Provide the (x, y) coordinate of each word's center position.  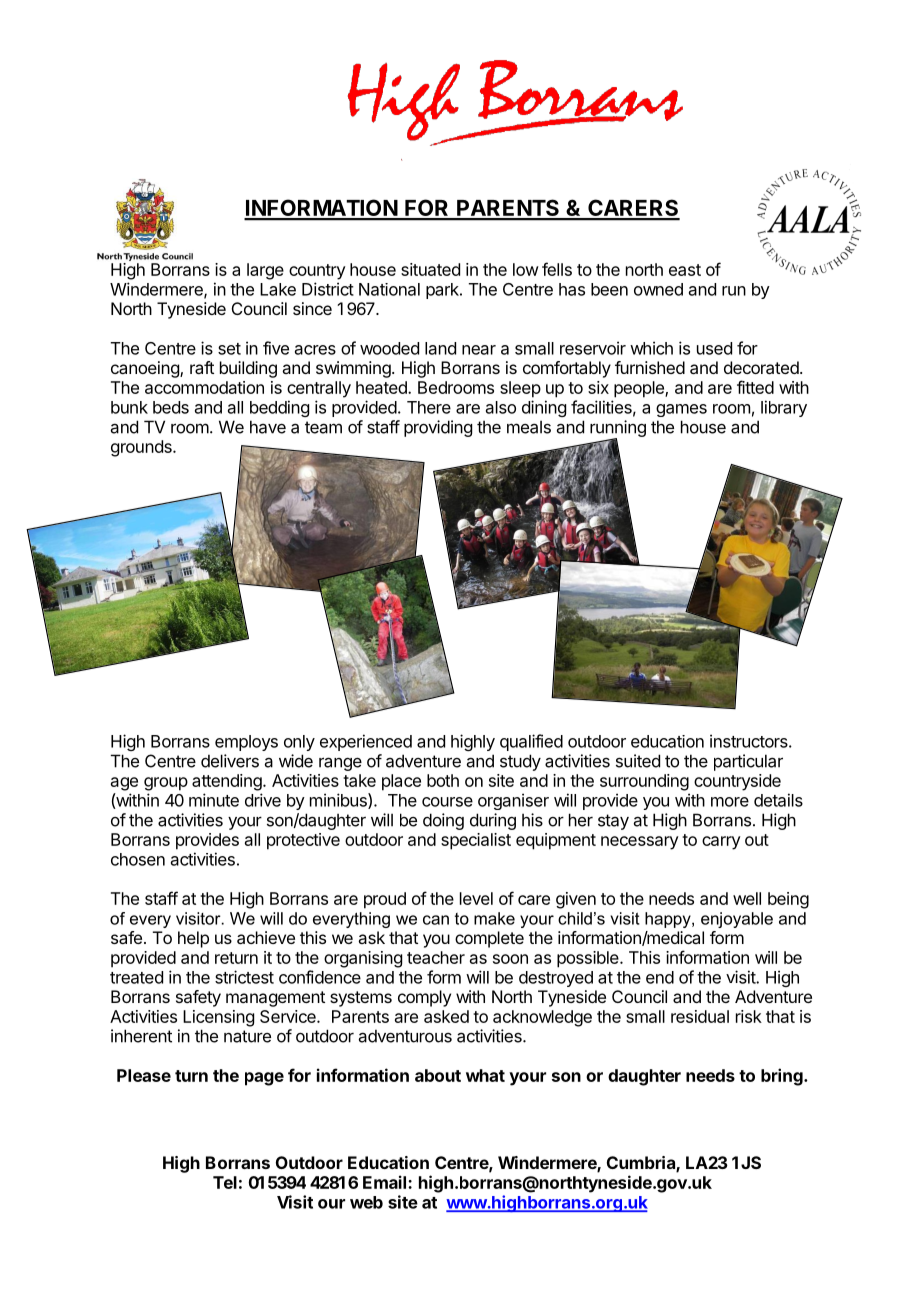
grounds (142, 448)
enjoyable (737, 920)
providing (438, 428)
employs (246, 743)
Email (386, 1182)
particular (748, 762)
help (193, 939)
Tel (225, 1182)
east (685, 270)
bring (783, 1077)
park (443, 291)
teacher (436, 957)
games (681, 410)
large (265, 271)
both (443, 780)
